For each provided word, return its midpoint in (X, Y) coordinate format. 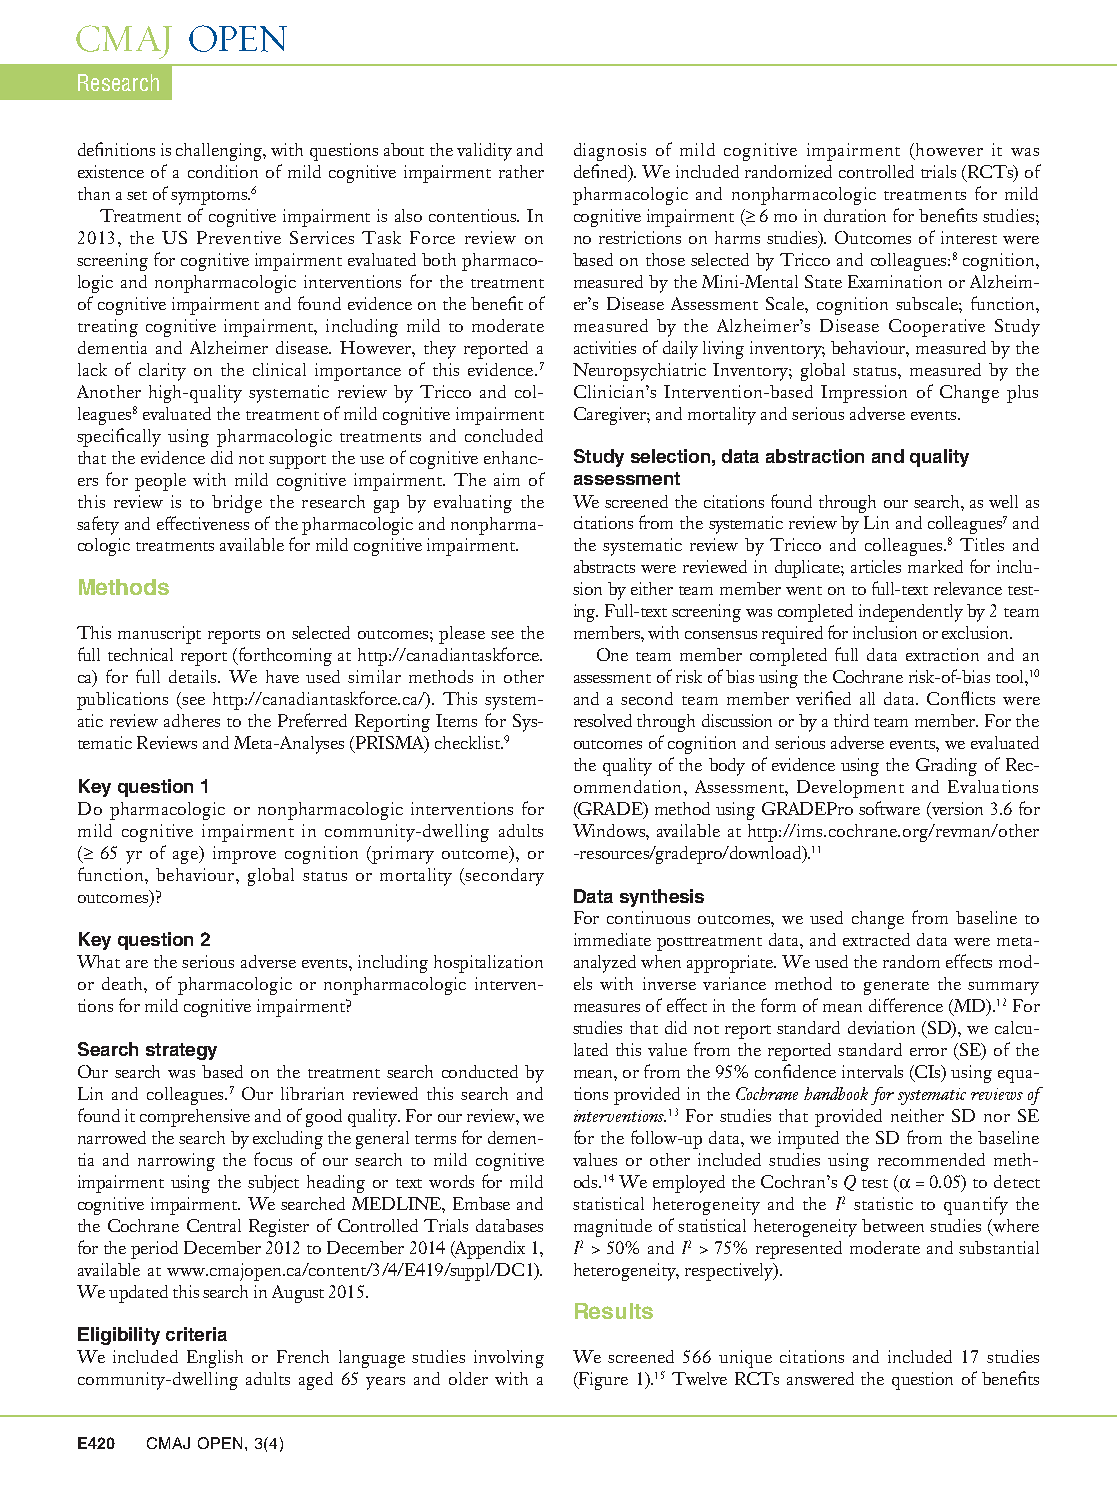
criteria (196, 1334)
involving (509, 1359)
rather (521, 171)
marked (935, 566)
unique (745, 1359)
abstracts (604, 566)
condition (223, 171)
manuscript (159, 635)
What (98, 961)
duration (855, 215)
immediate (612, 939)
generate (896, 988)
